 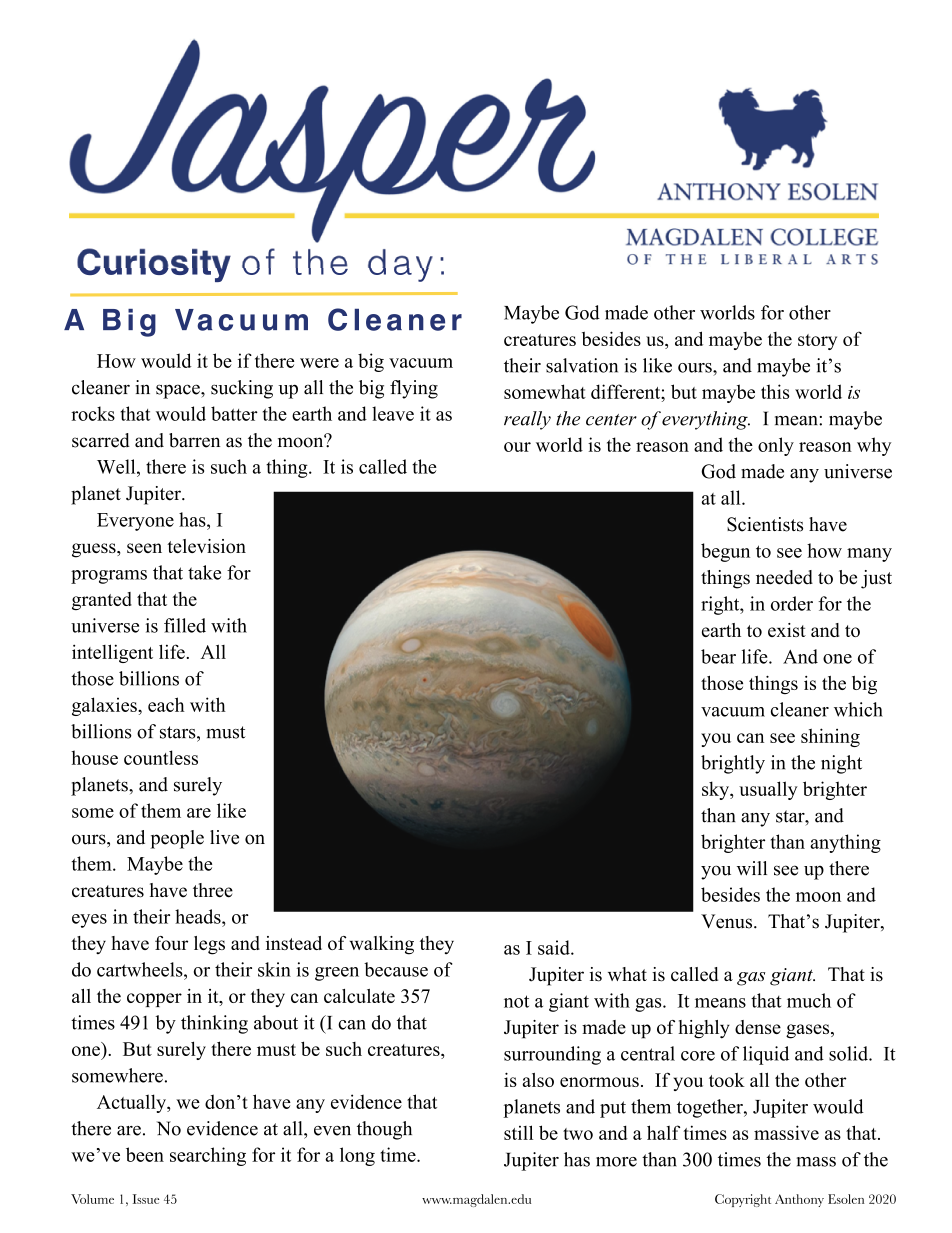 What do you see at coordinates (718, 656) in the screenshot?
I see `bear` at bounding box center [718, 656].
